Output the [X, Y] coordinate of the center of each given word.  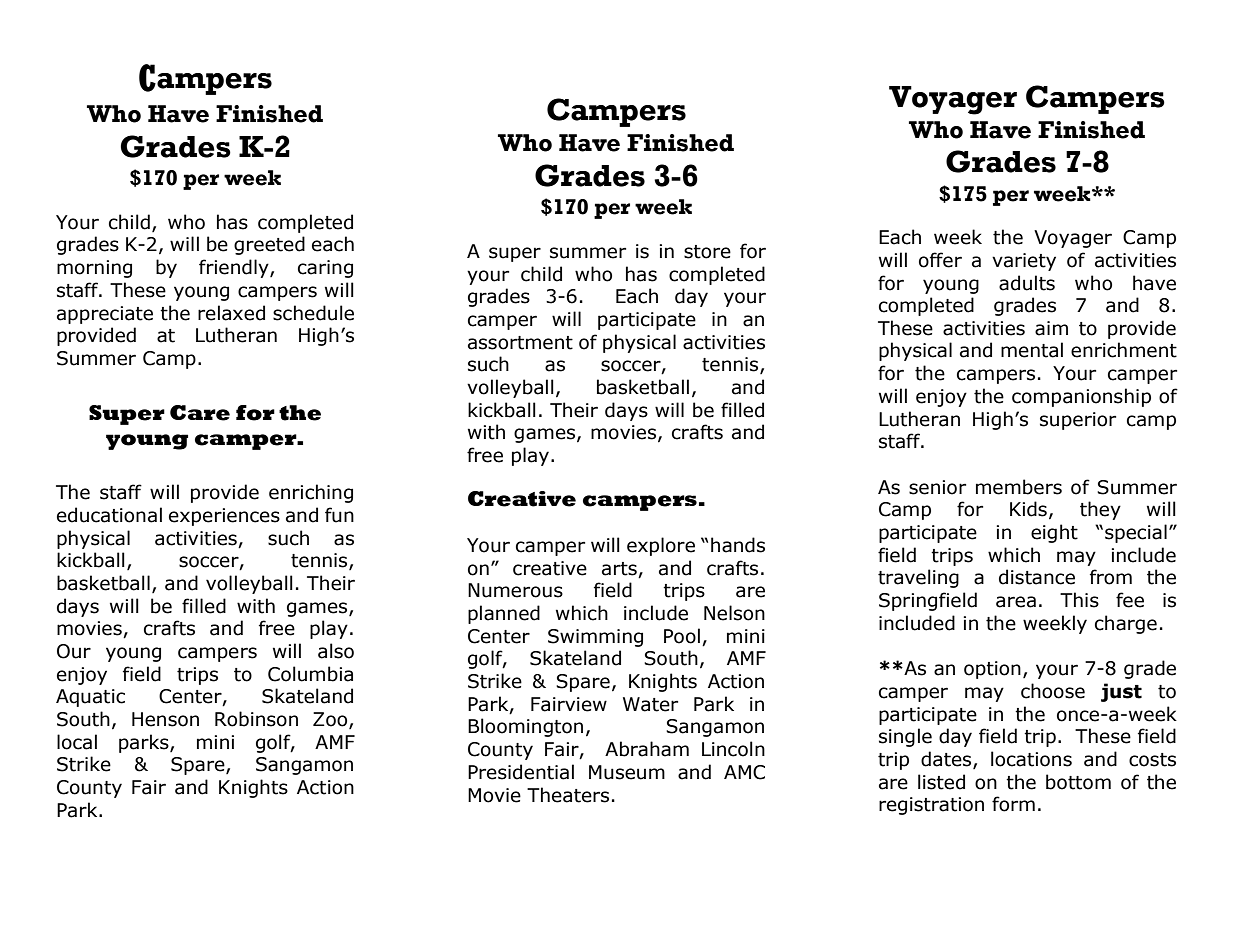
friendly [235, 268]
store [707, 252]
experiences [224, 517]
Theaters [568, 795]
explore [661, 546]
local [77, 742]
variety [1024, 262]
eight [1054, 533]
